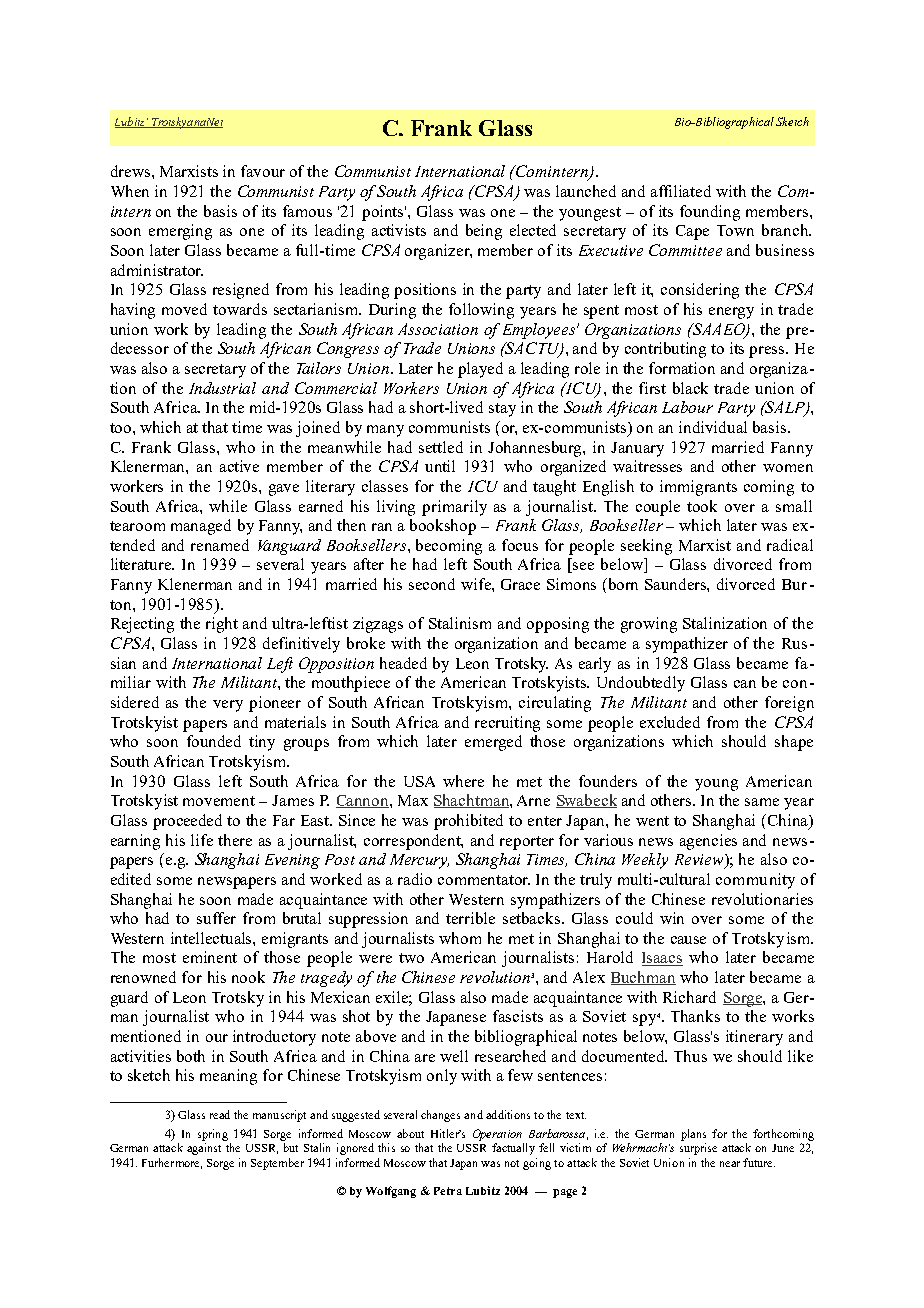  What do you see at coordinates (484, 232) in the page?
I see `being` at bounding box center [484, 232].
